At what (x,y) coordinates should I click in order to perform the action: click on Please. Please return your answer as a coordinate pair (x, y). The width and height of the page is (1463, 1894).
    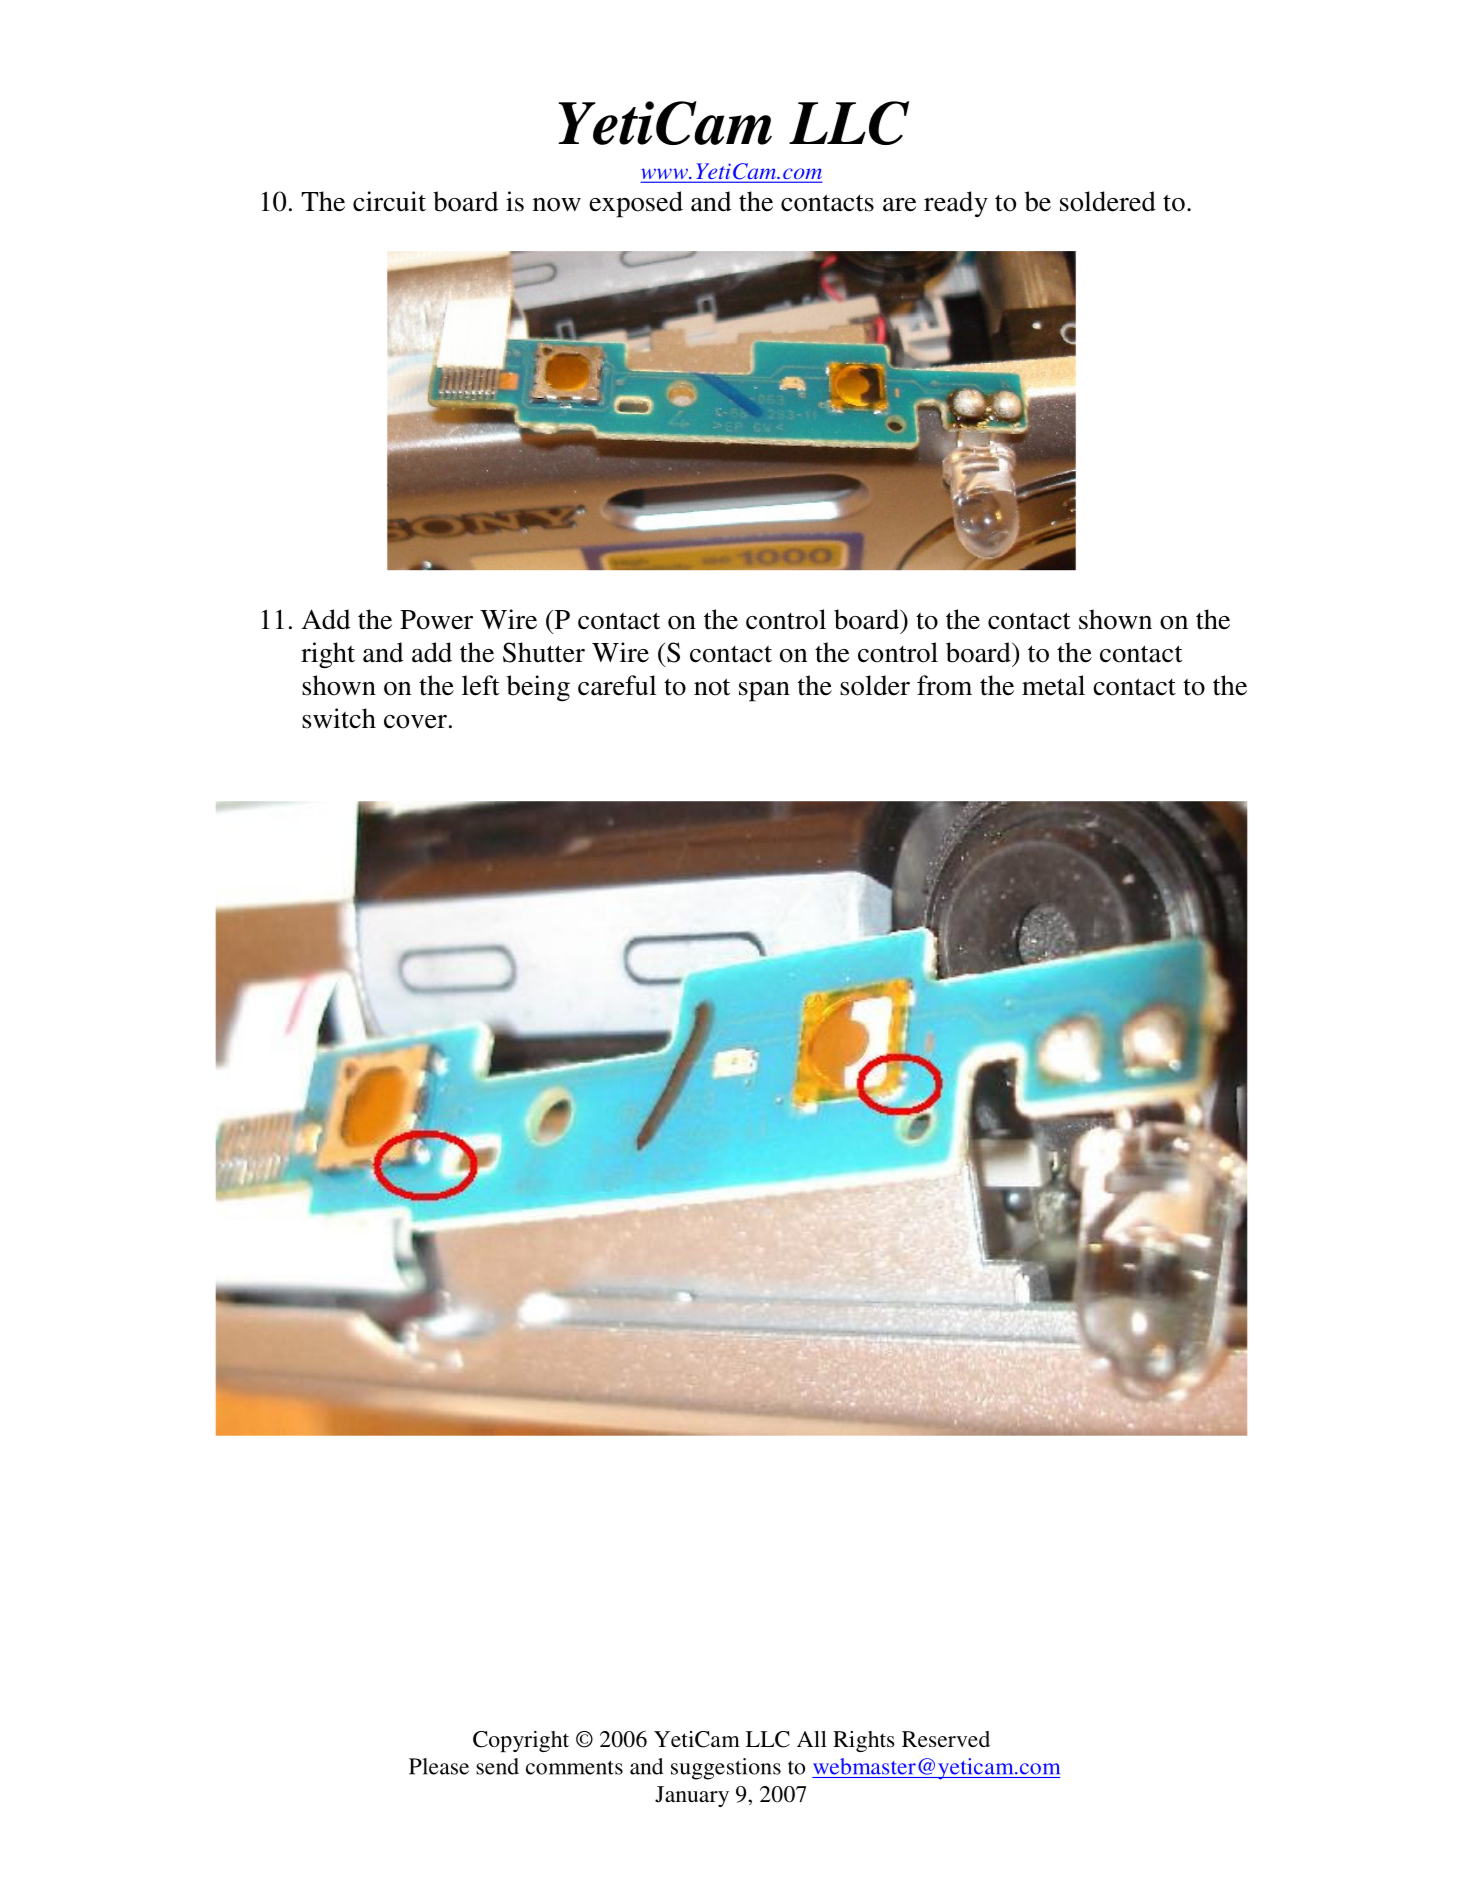
    Looking at the image, I should click on (439, 1766).
